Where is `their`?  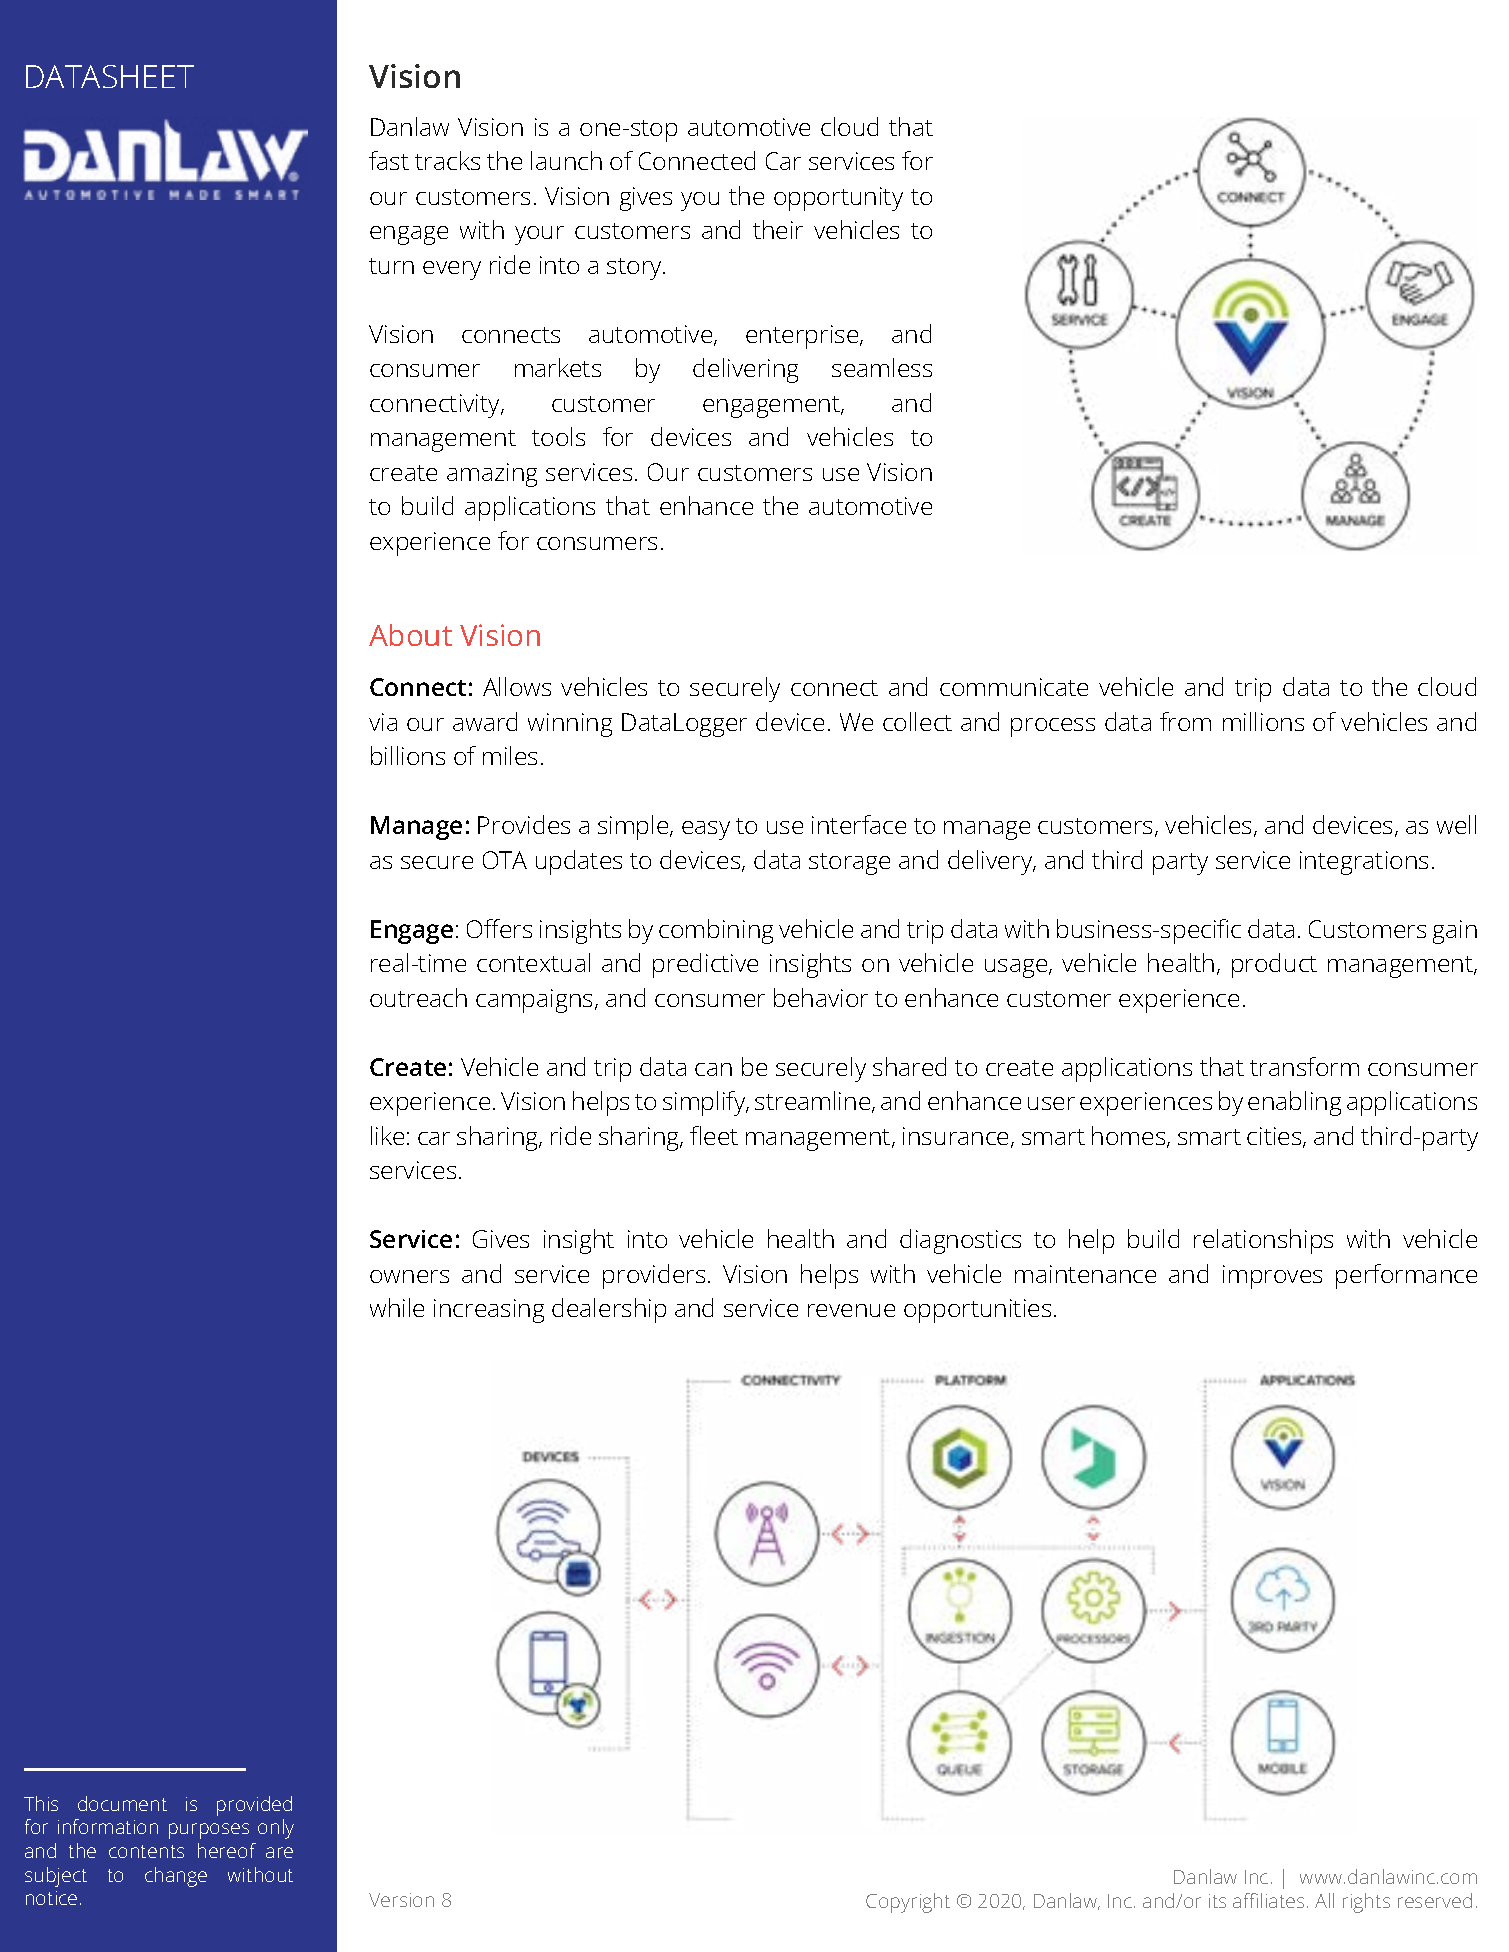 their is located at coordinates (778, 229).
